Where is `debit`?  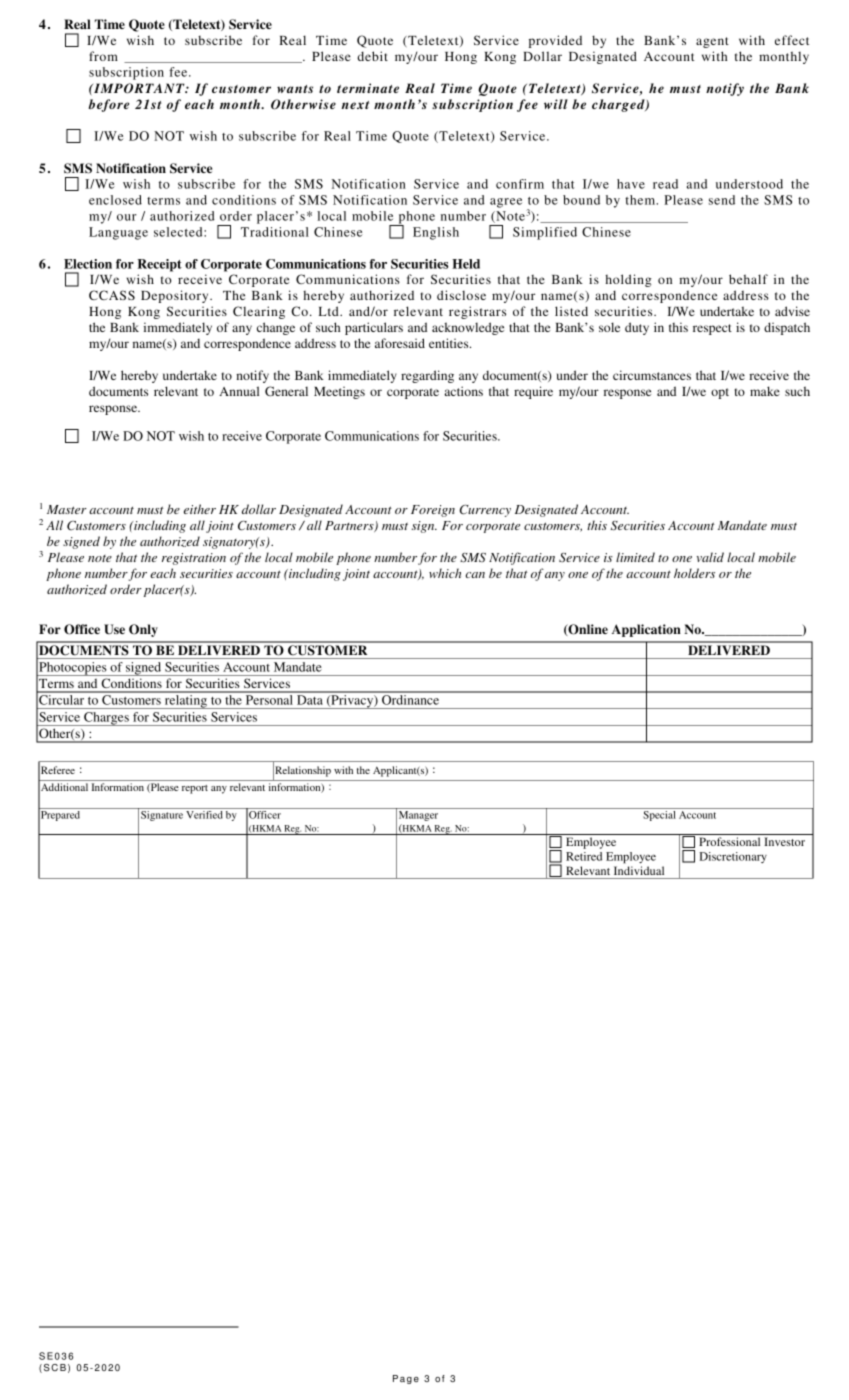
debit is located at coordinates (372, 56).
